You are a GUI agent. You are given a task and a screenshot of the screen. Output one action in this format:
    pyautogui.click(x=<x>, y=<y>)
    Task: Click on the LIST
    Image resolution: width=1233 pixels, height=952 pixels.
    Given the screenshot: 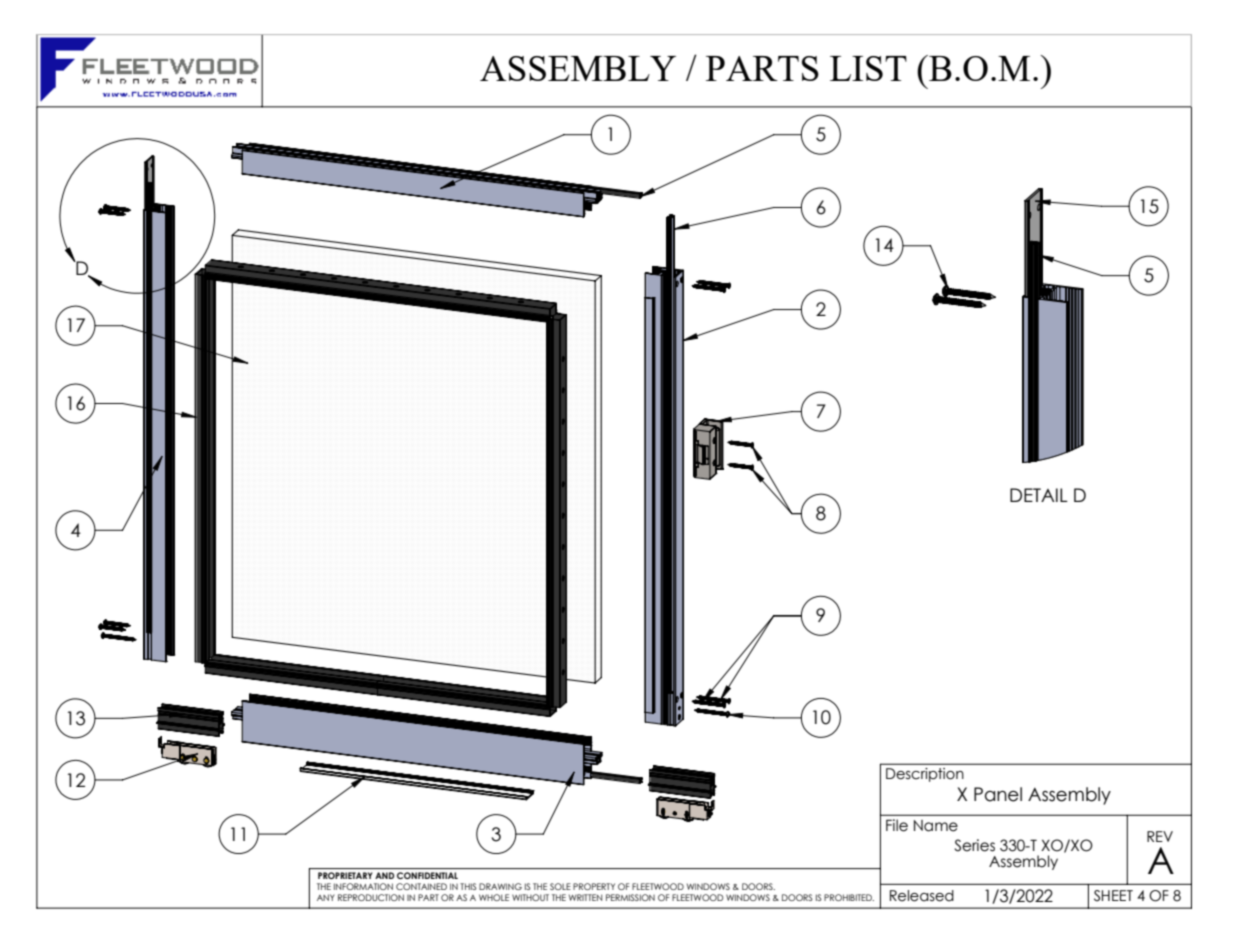 What is the action you would take?
    pyautogui.click(x=868, y=68)
